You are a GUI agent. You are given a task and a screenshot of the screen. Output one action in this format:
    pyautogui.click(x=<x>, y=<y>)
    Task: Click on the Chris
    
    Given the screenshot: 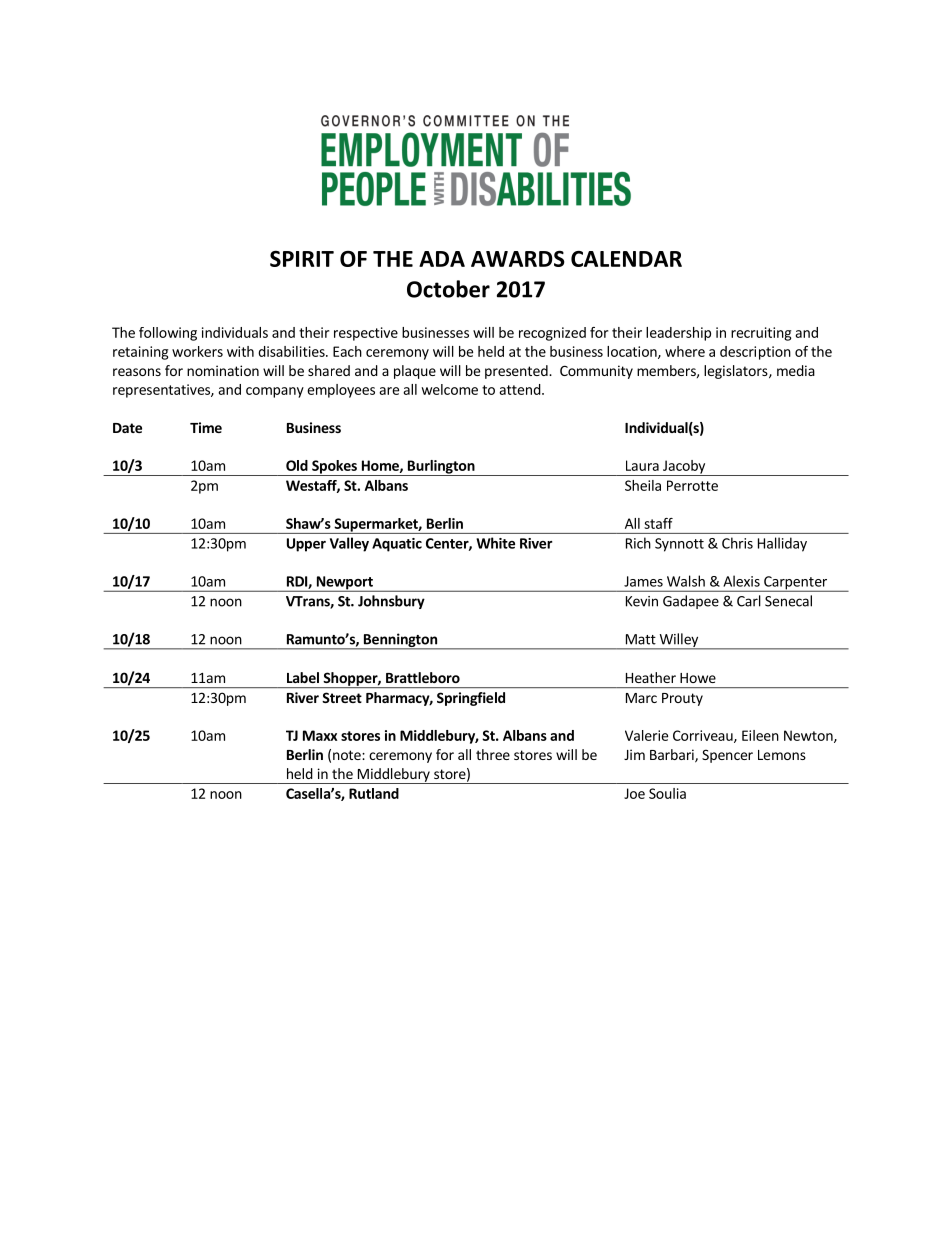 What is the action you would take?
    pyautogui.click(x=737, y=543)
